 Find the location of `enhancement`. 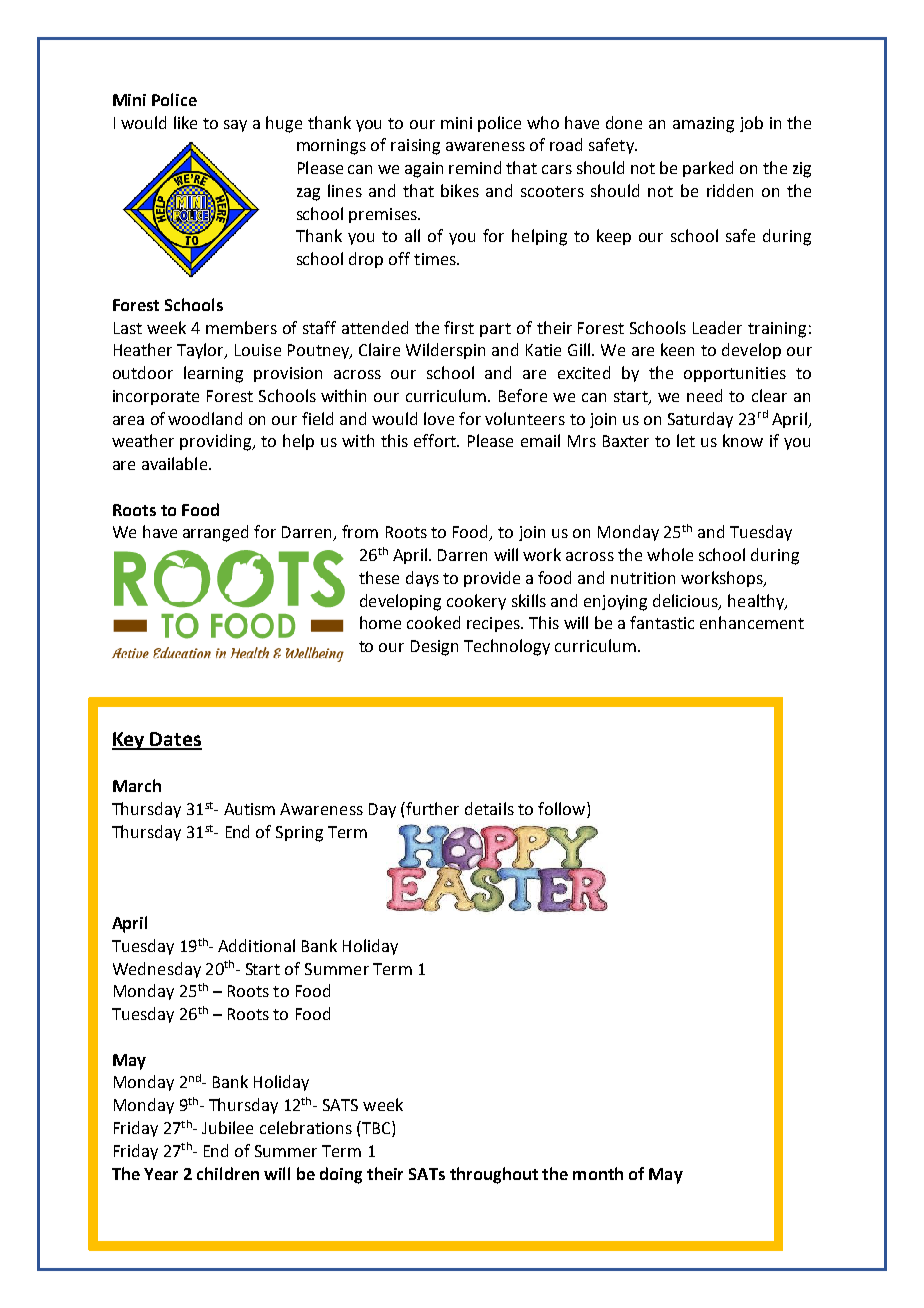

enhancement is located at coordinates (752, 622).
